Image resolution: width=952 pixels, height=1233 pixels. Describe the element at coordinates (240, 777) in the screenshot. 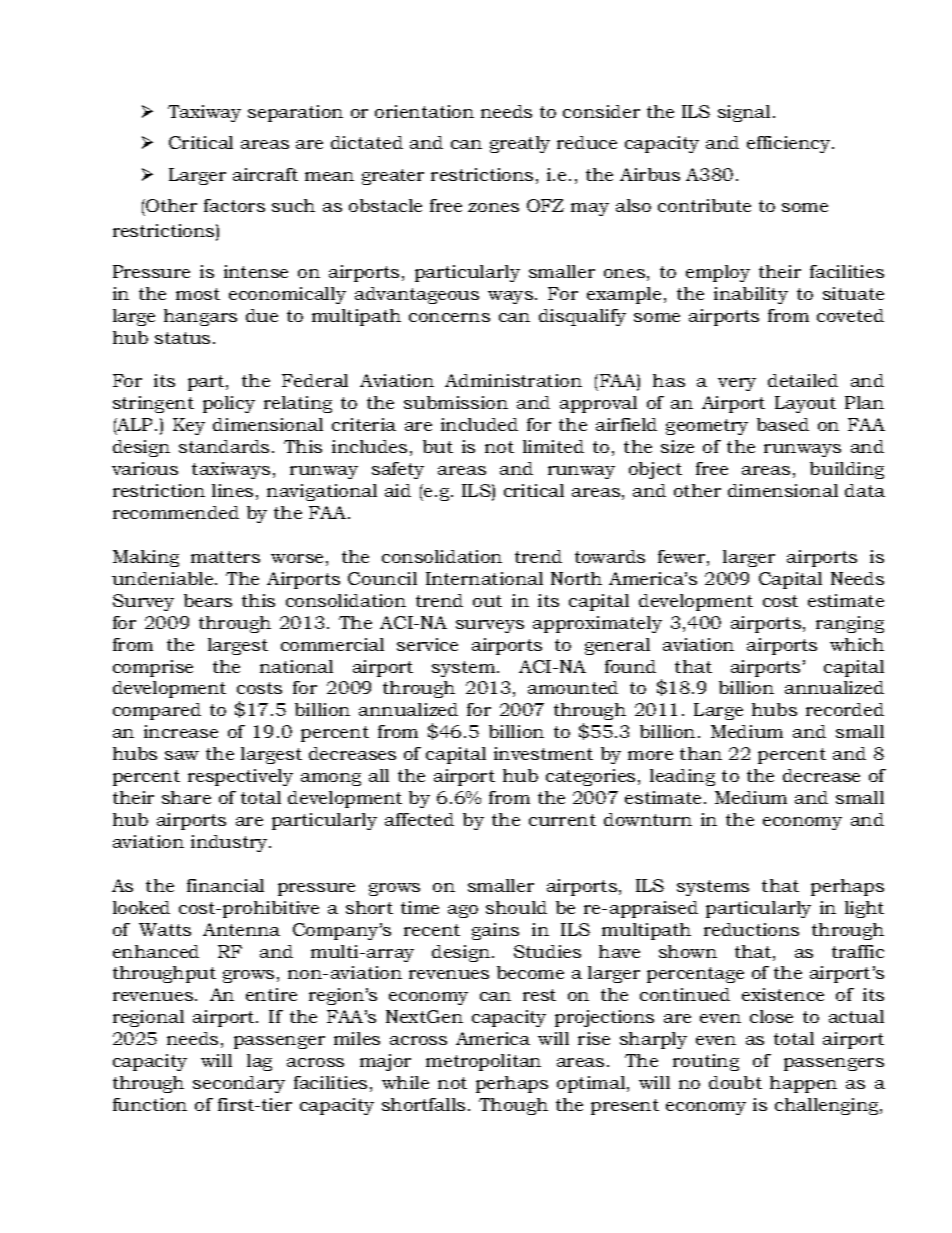

I see `respectively` at that location.
